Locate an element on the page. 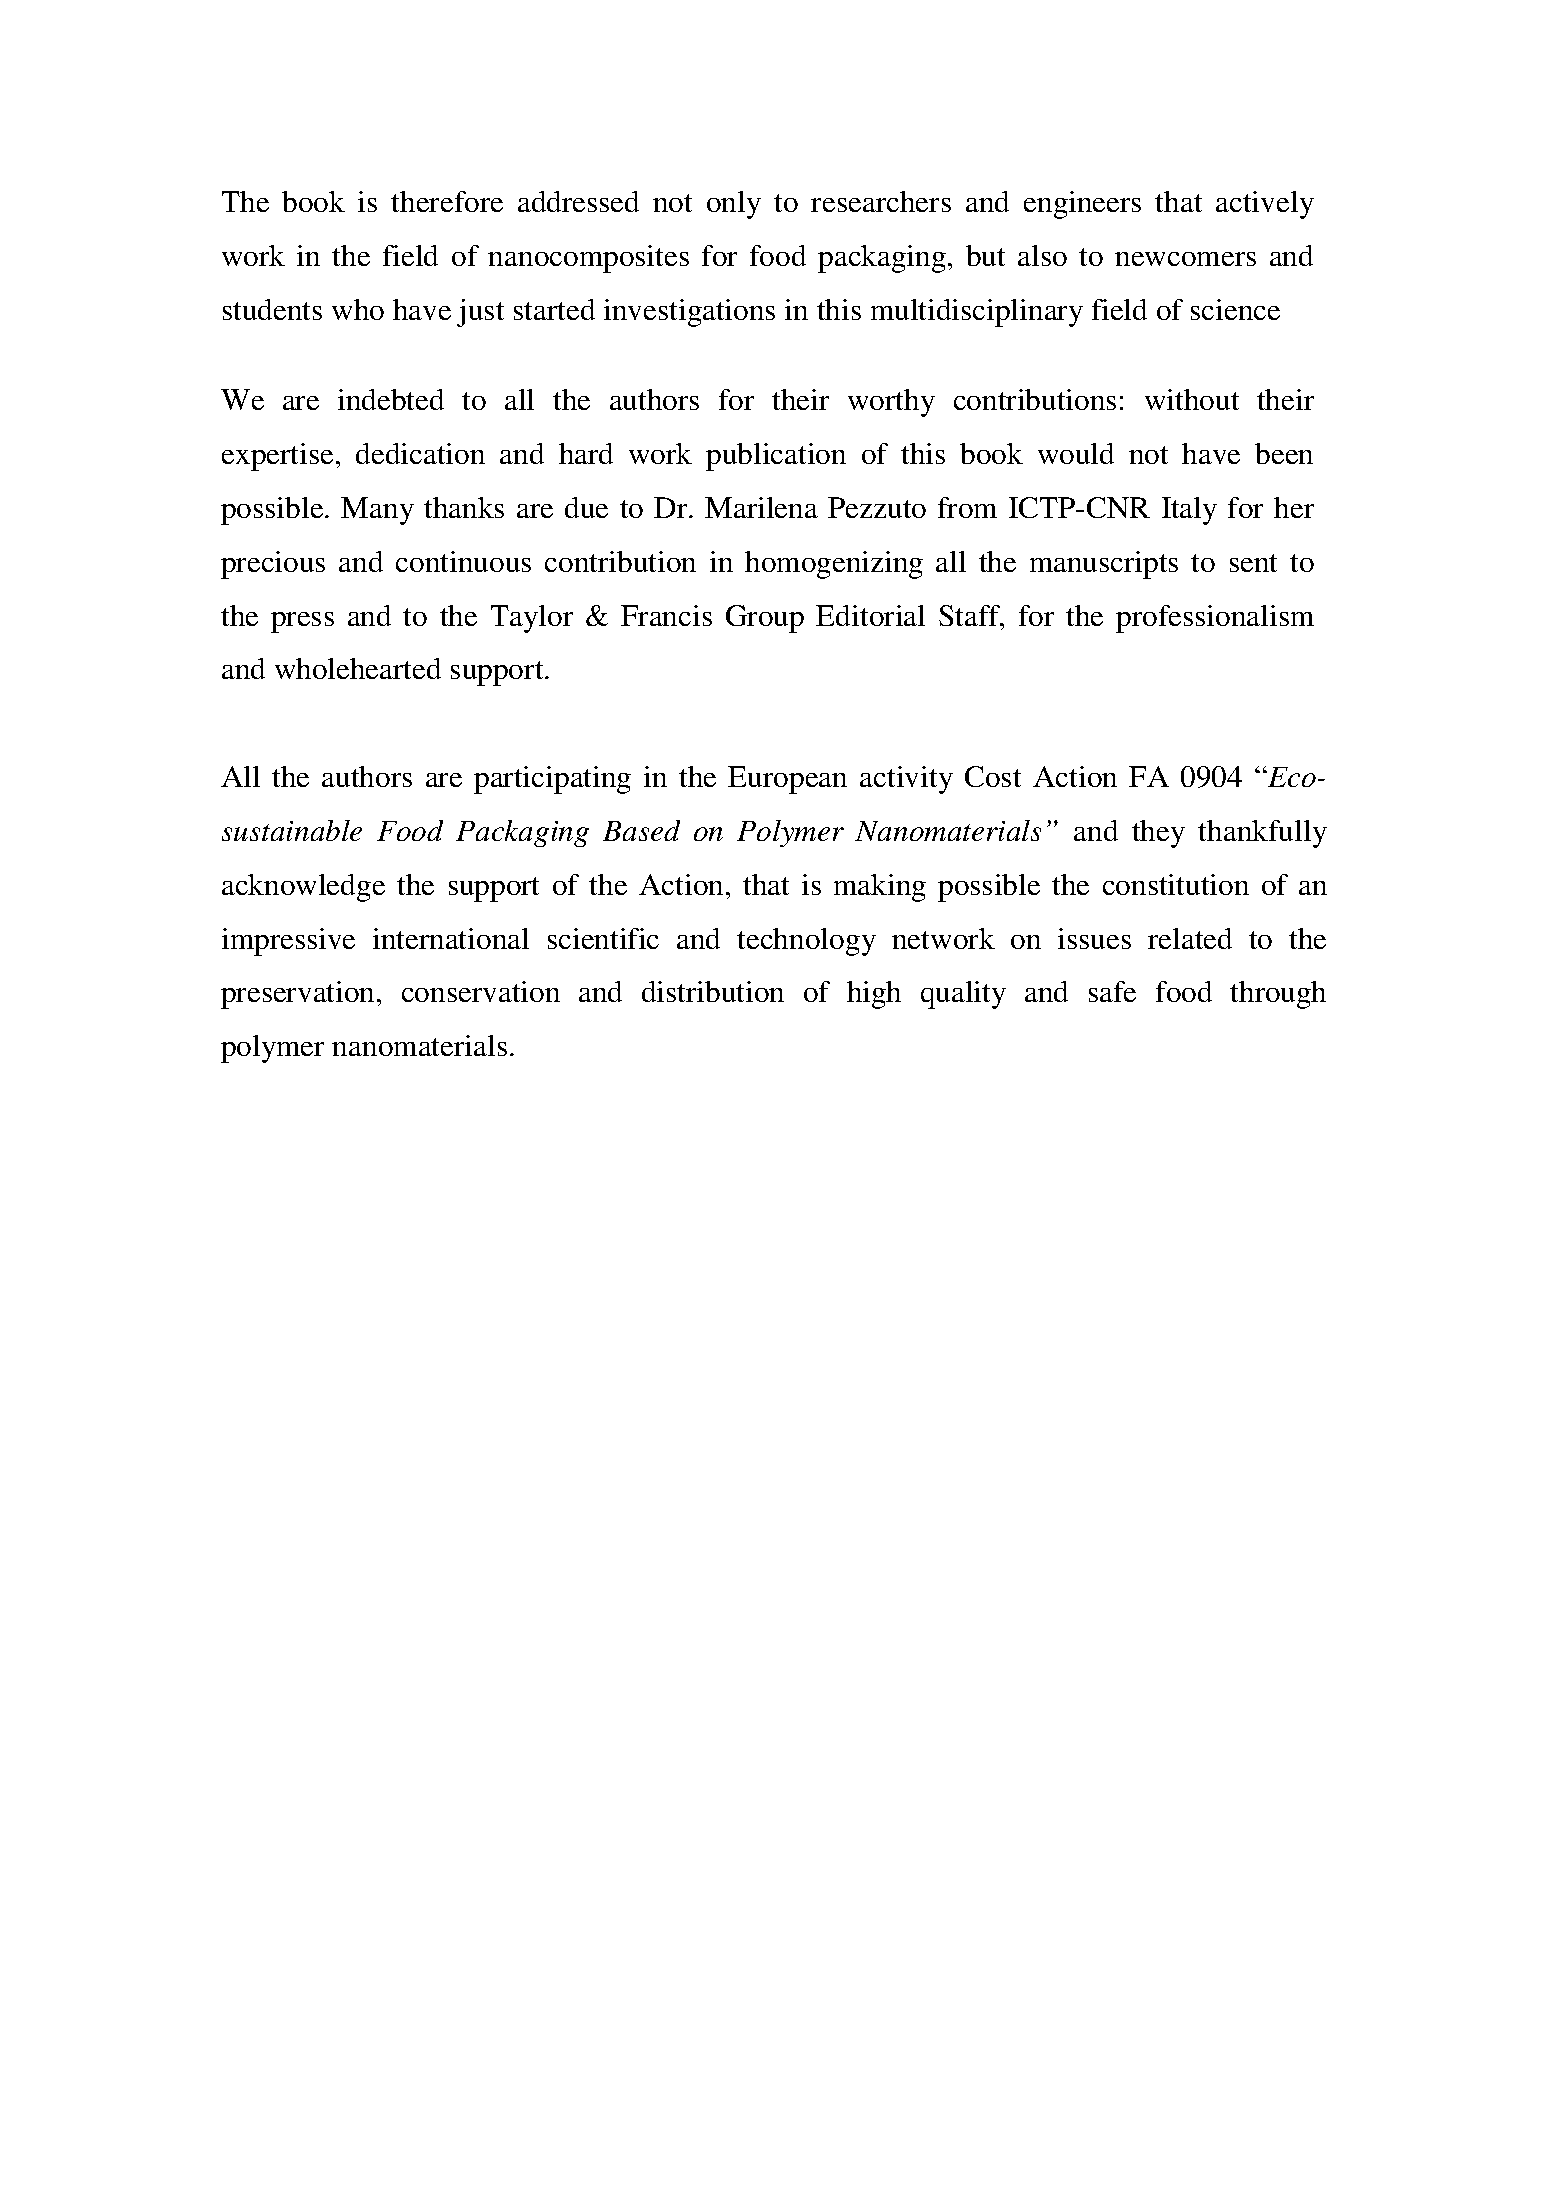  therefore is located at coordinates (447, 201).
